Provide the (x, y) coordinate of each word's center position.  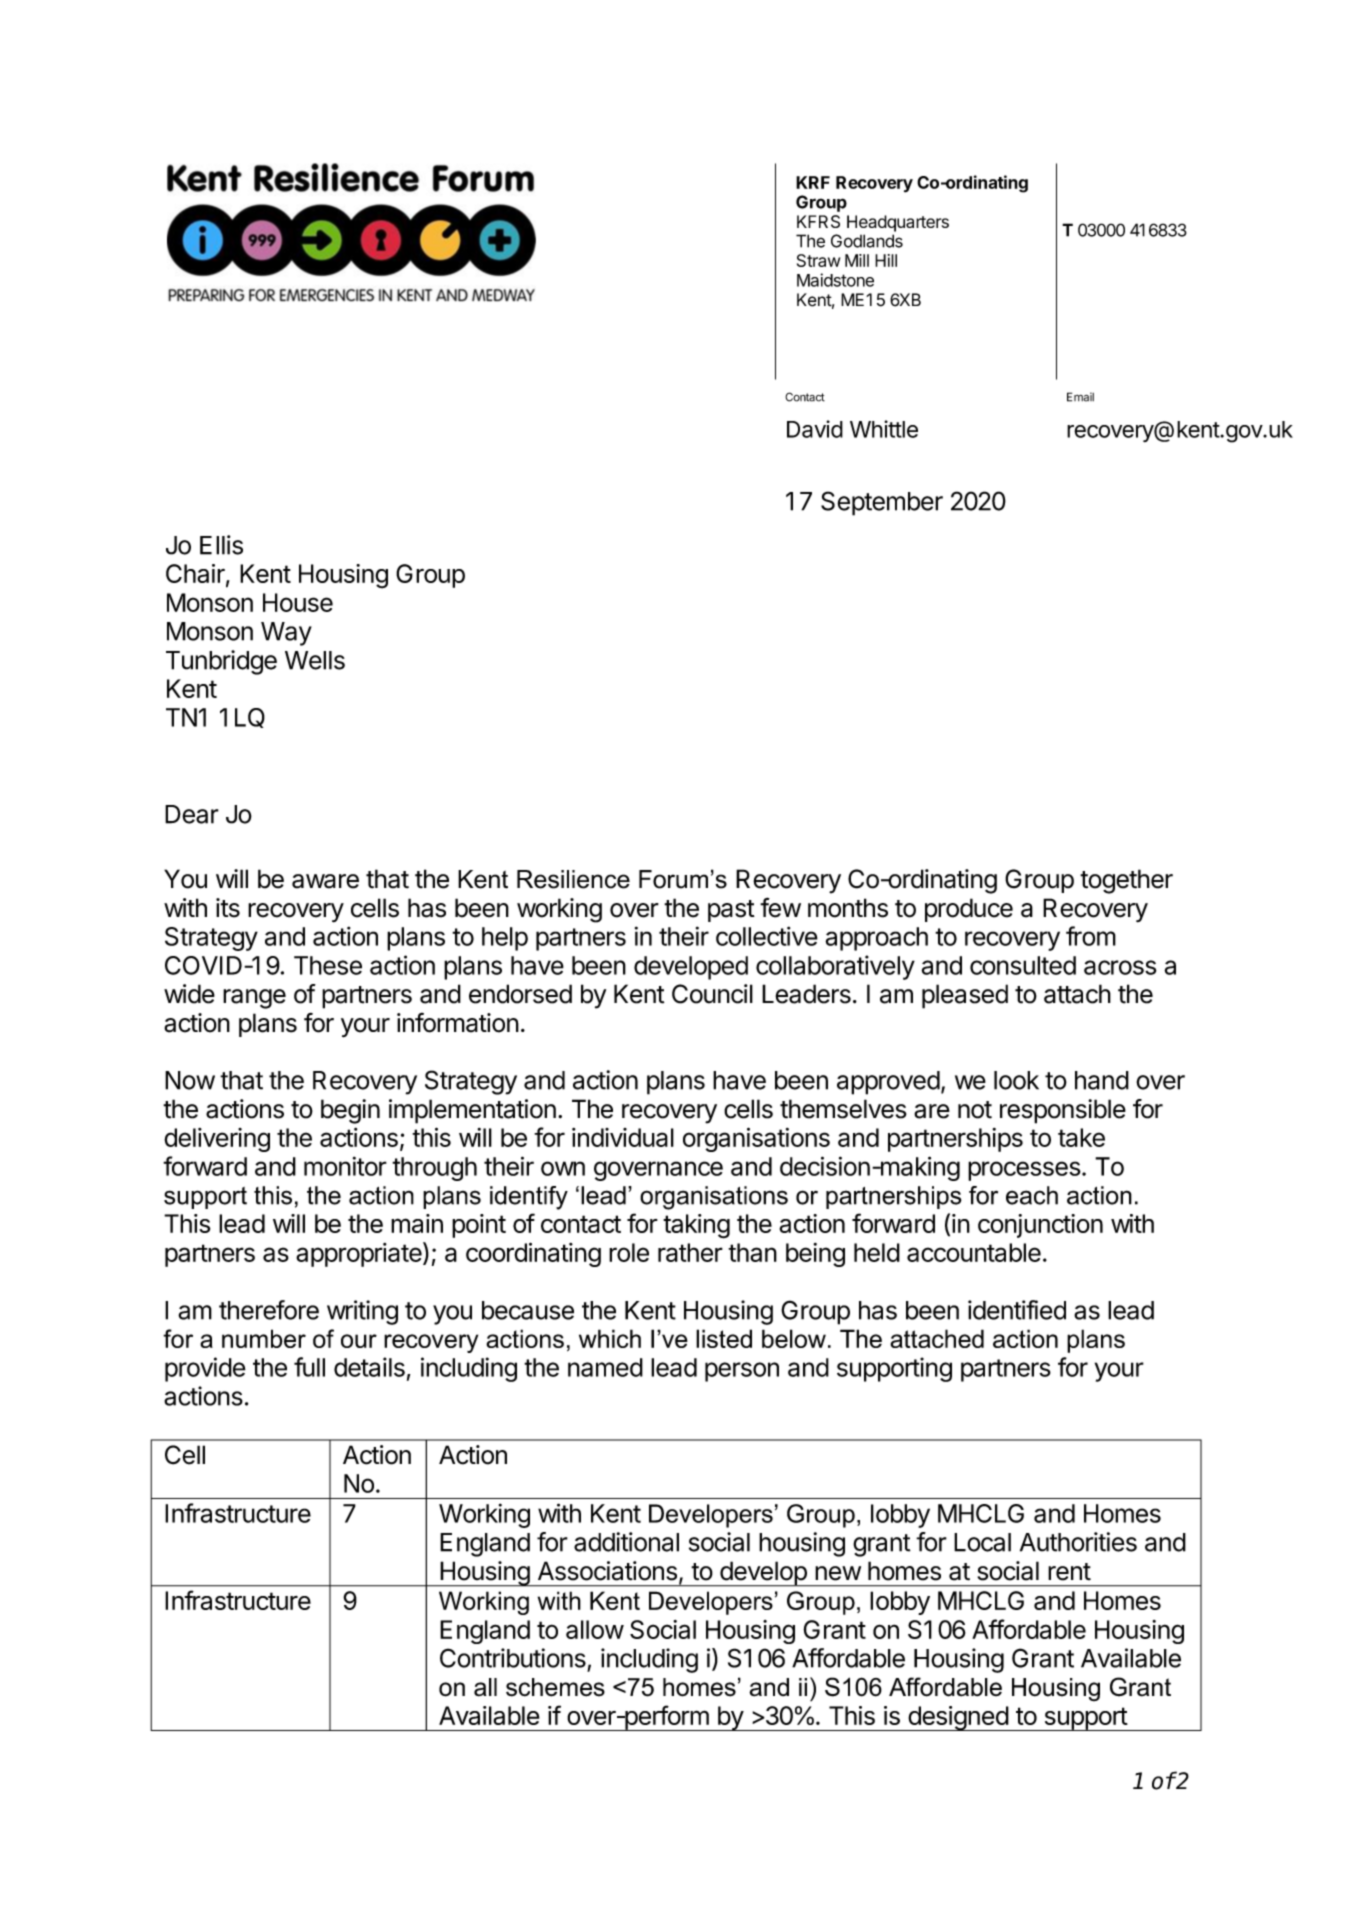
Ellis (221, 545)
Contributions (513, 1658)
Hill (886, 260)
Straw (818, 260)
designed (958, 1718)
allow (595, 1629)
